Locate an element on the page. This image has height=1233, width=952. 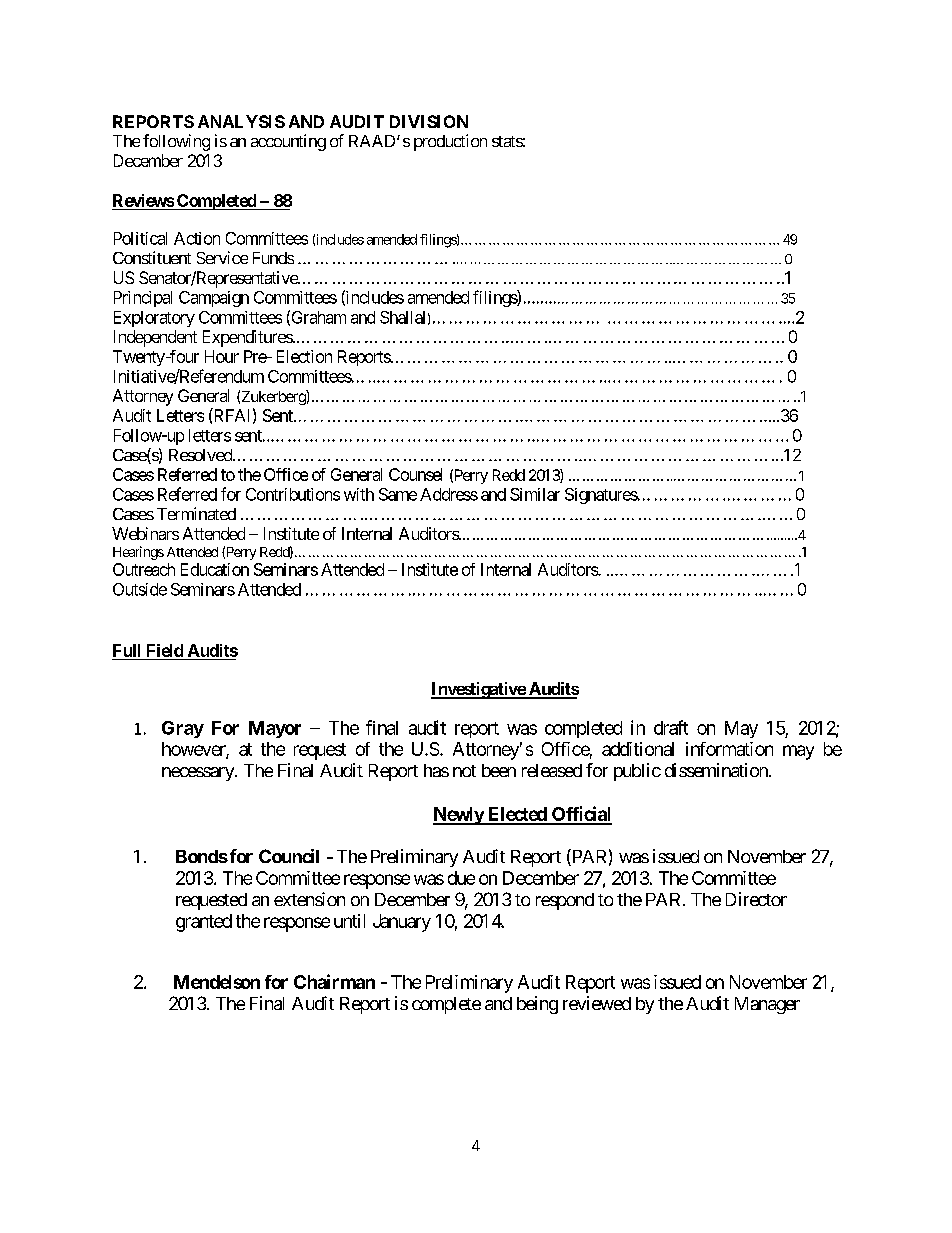
Address is located at coordinates (449, 494).
